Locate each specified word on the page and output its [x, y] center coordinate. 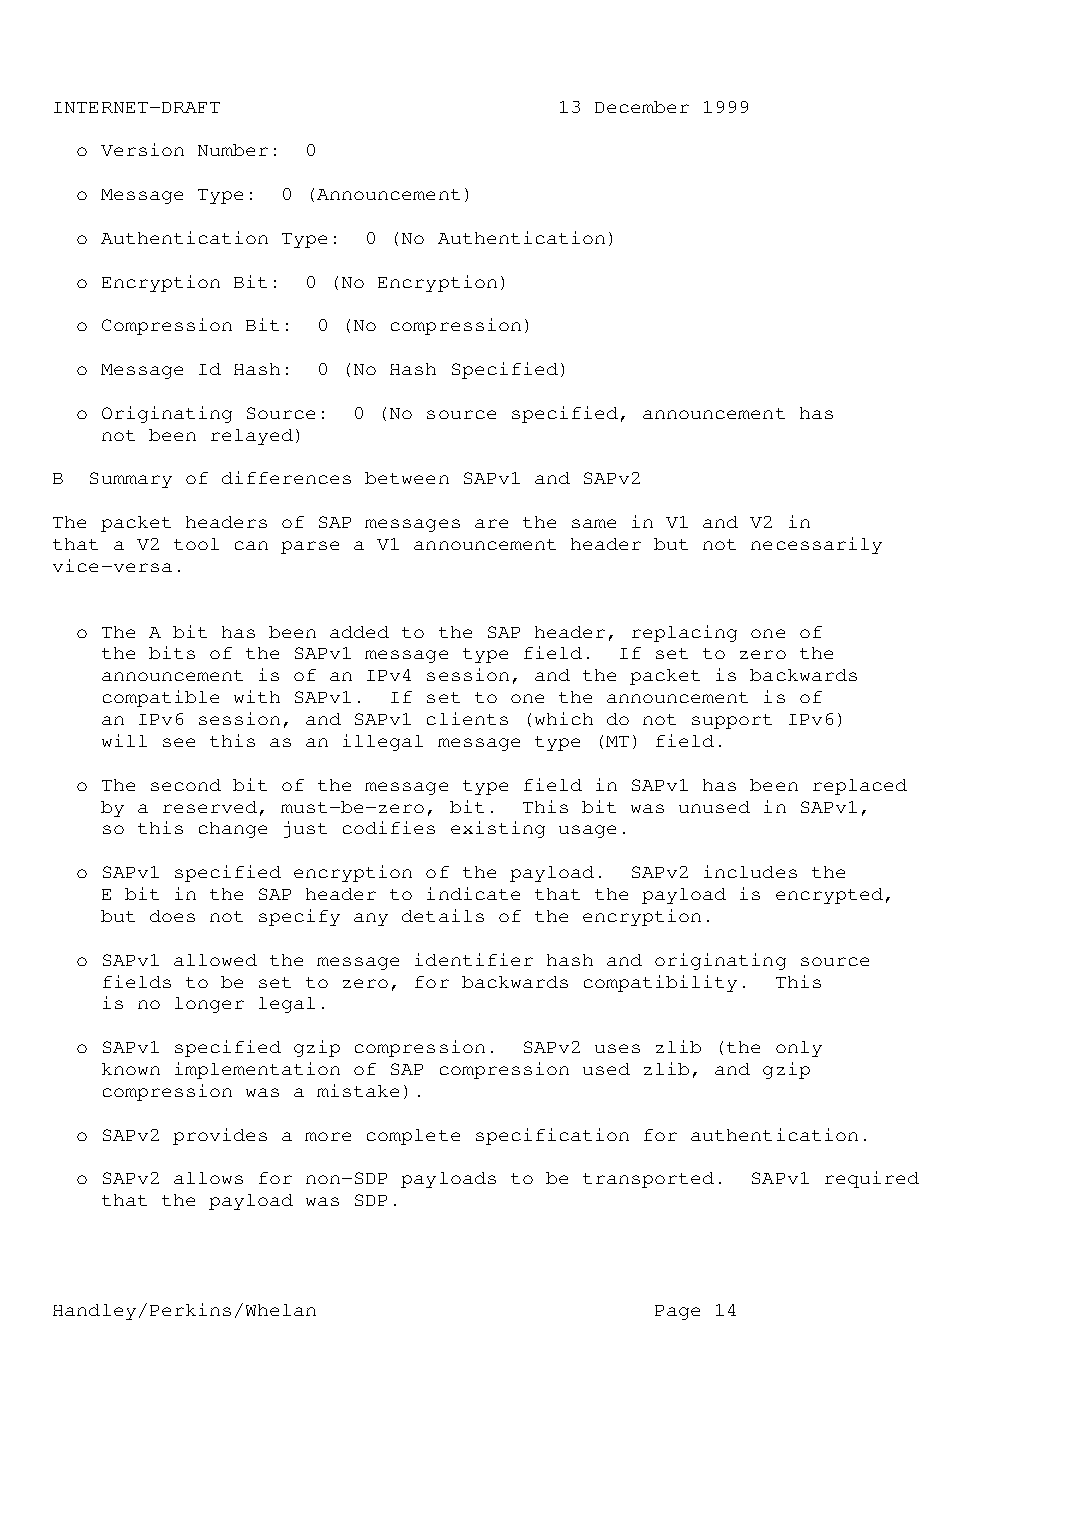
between [407, 478]
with [257, 696]
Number [233, 150]
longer [209, 1005]
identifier [474, 959]
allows [208, 1178]
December [642, 107]
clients [467, 718]
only [799, 1049]
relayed [252, 437]
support [732, 721]
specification [552, 1136]
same [594, 523]
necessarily [816, 545]
